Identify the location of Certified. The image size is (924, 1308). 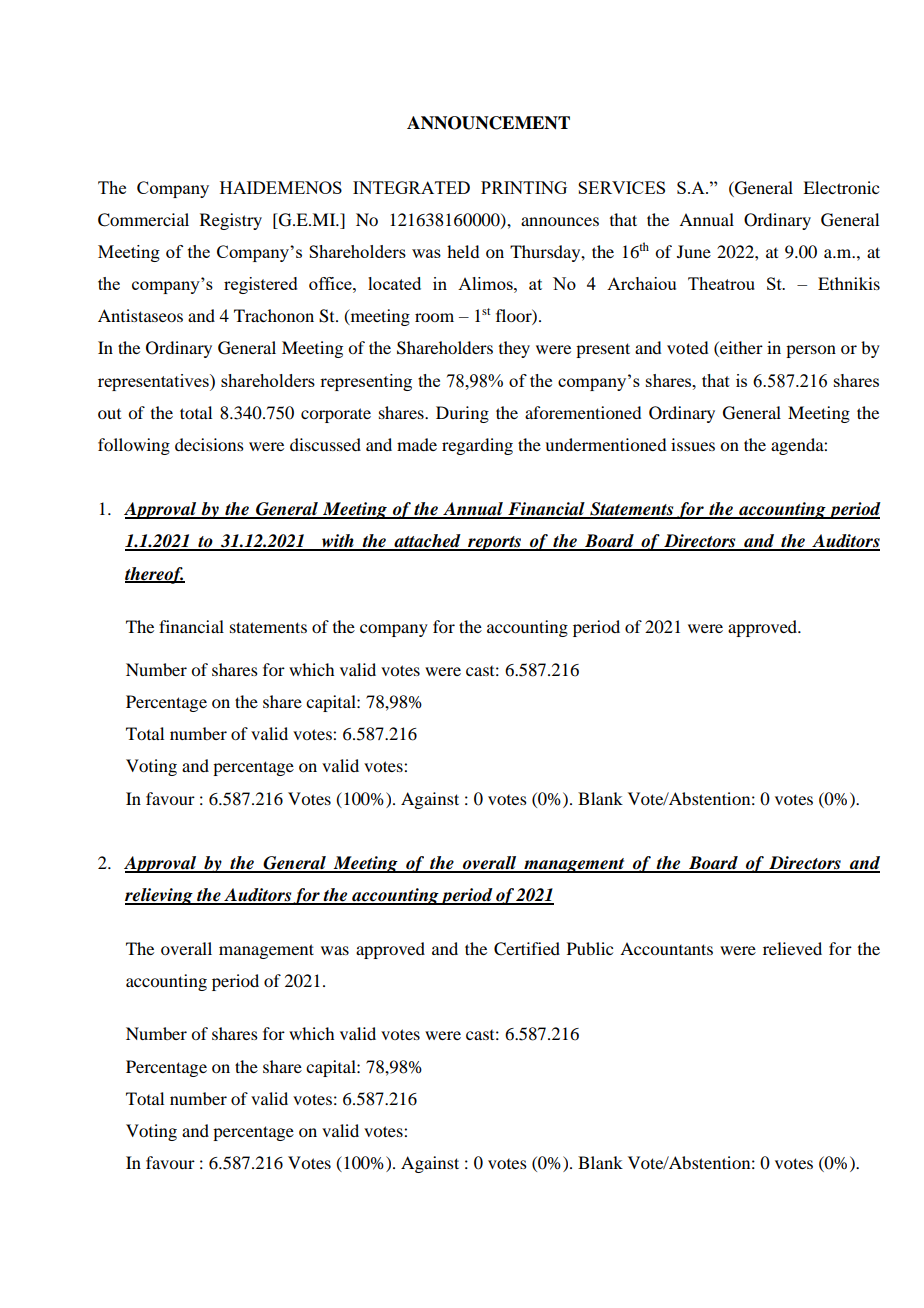
(527, 949).
